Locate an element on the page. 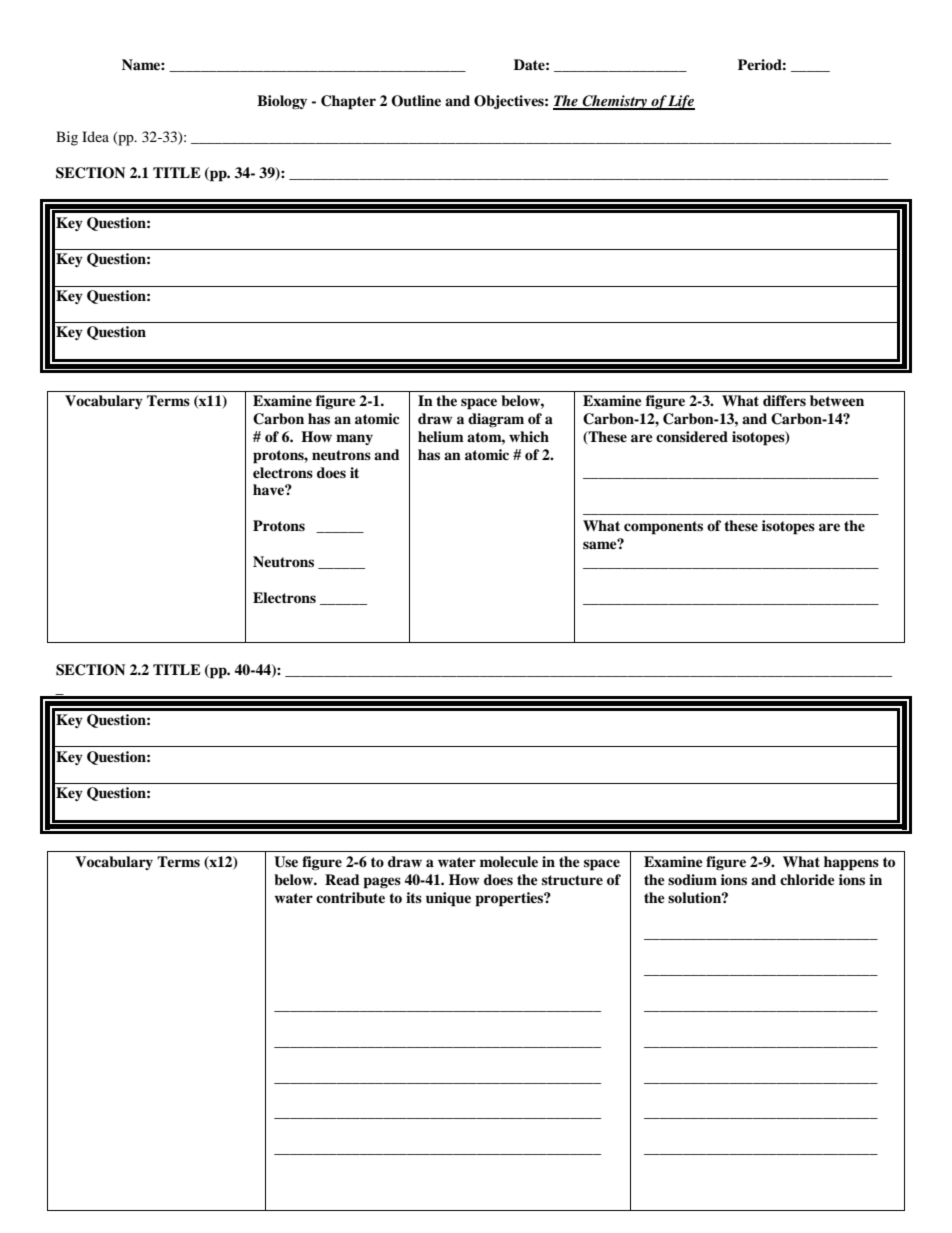  Life is located at coordinates (681, 102).
